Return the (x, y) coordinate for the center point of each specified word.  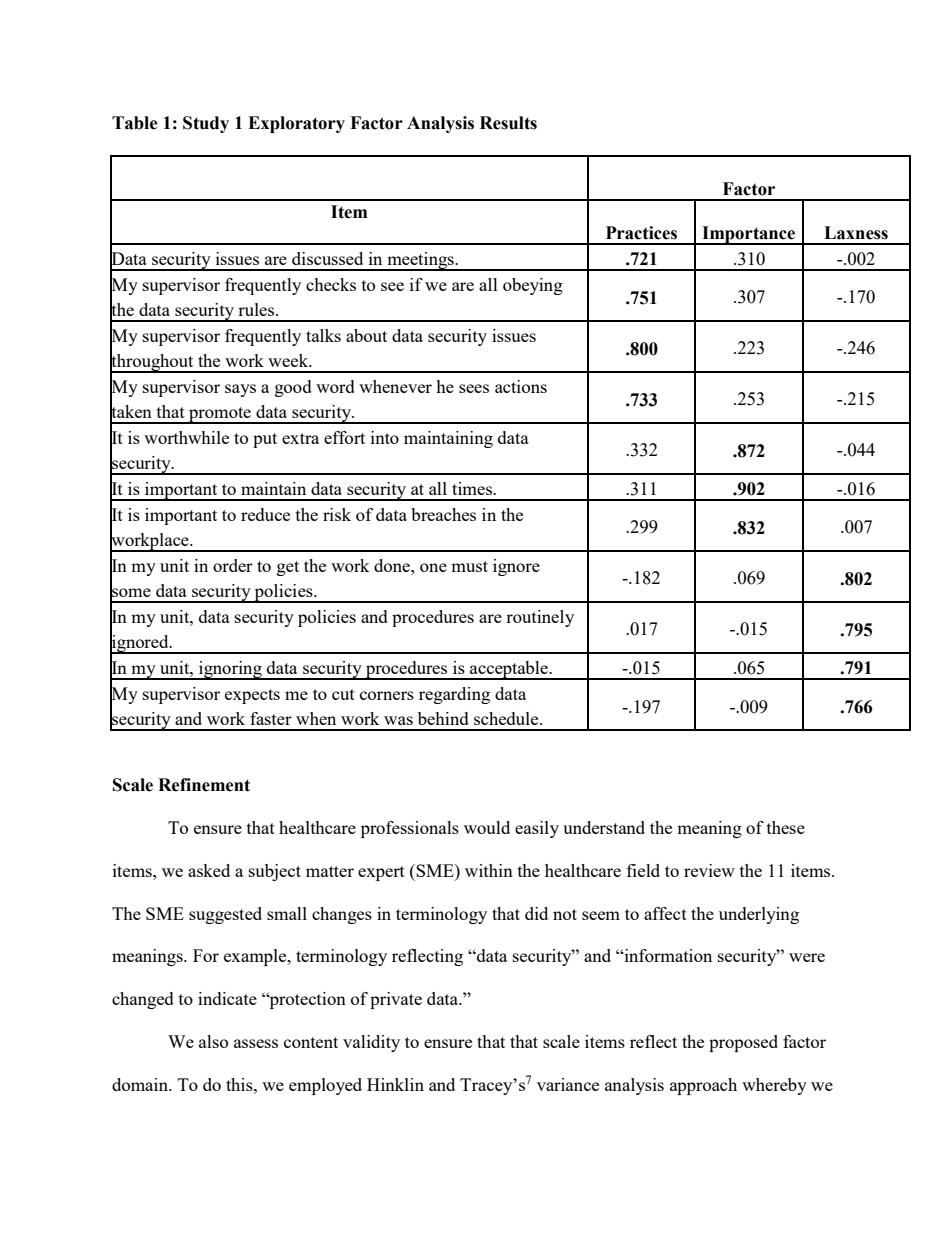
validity (371, 1043)
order (233, 565)
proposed (743, 1043)
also (213, 1041)
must (469, 566)
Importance (748, 235)
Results (508, 123)
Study (206, 124)
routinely (540, 618)
